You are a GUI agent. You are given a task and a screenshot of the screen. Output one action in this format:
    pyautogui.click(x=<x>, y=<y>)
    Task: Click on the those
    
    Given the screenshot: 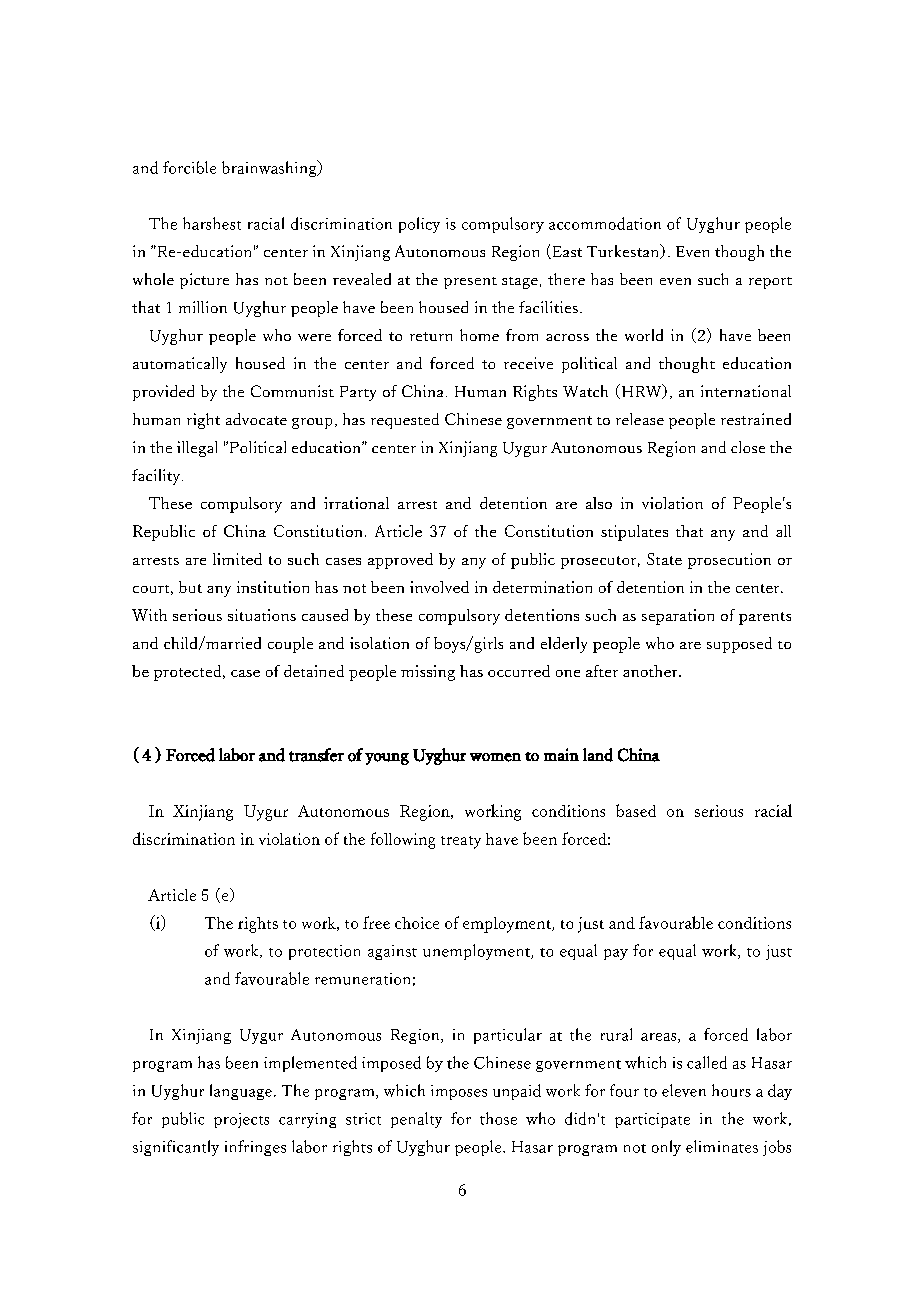 What is the action you would take?
    pyautogui.click(x=498, y=1118)
